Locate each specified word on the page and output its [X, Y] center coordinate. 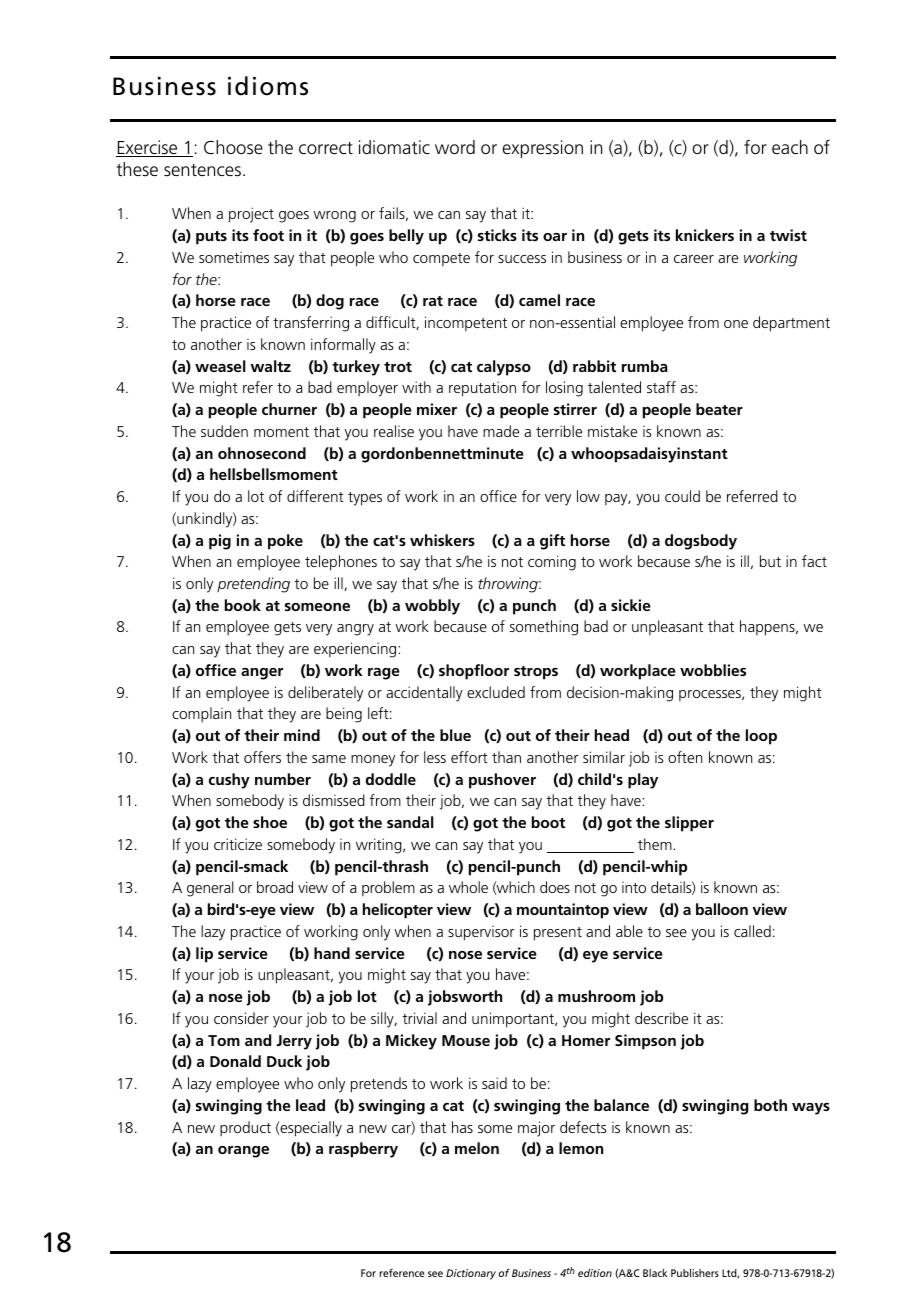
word [455, 147]
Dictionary [471, 1274]
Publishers [695, 1273]
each [790, 147]
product [245, 1128]
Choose [233, 147]
